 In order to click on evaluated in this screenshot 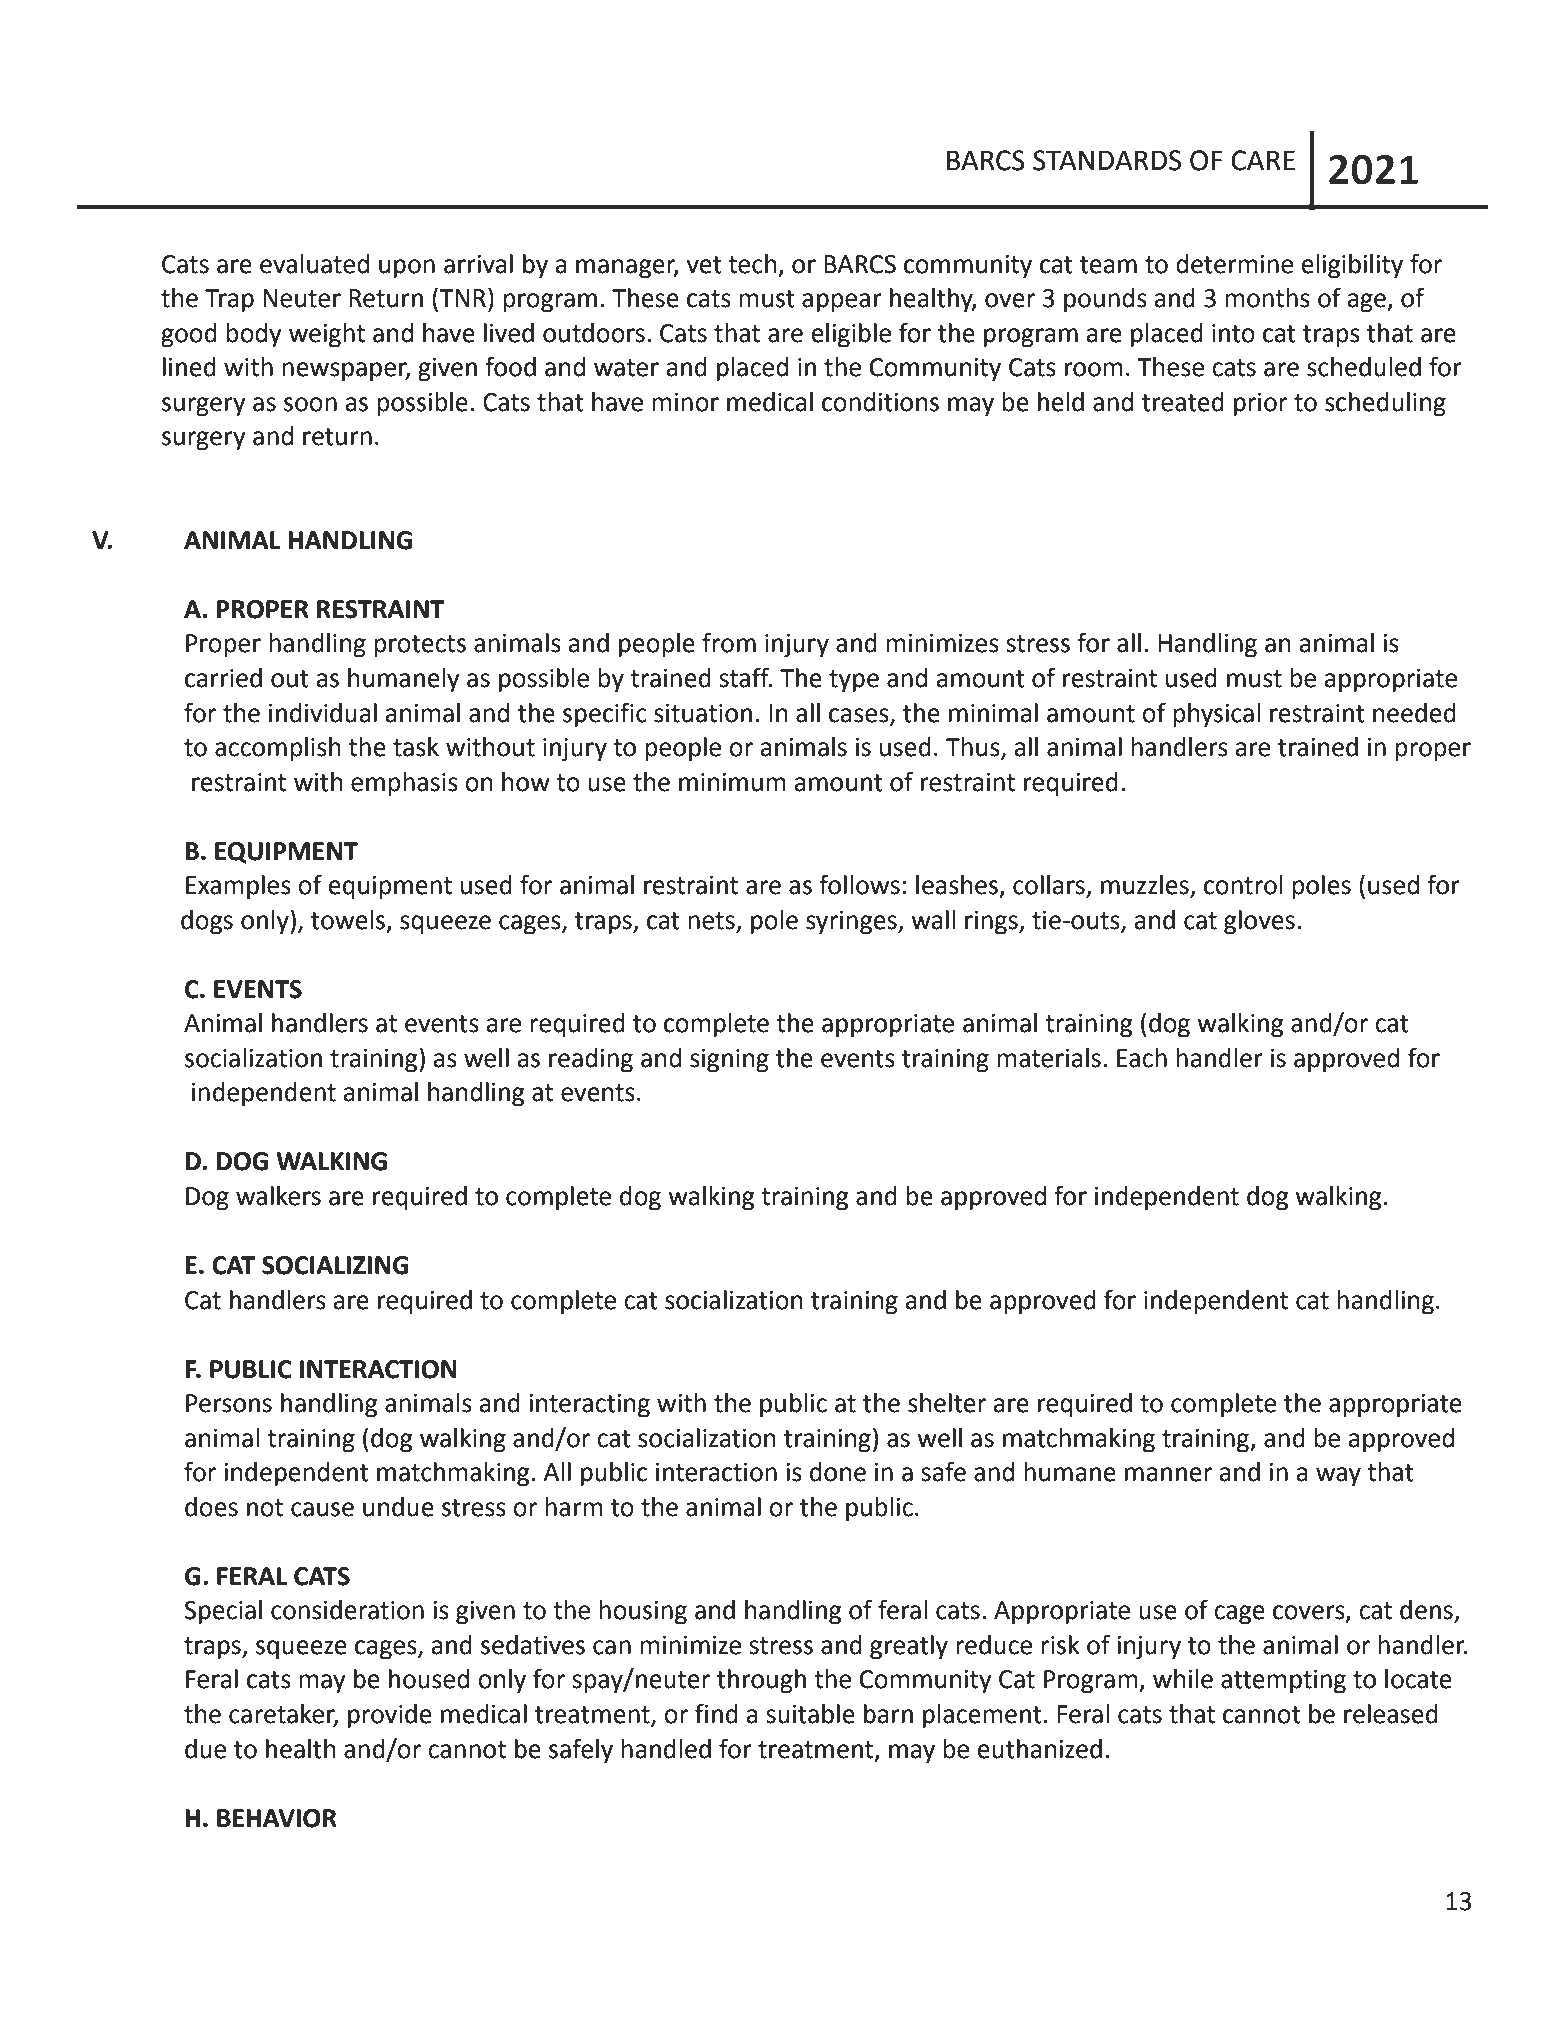, I will do `click(314, 264)`.
